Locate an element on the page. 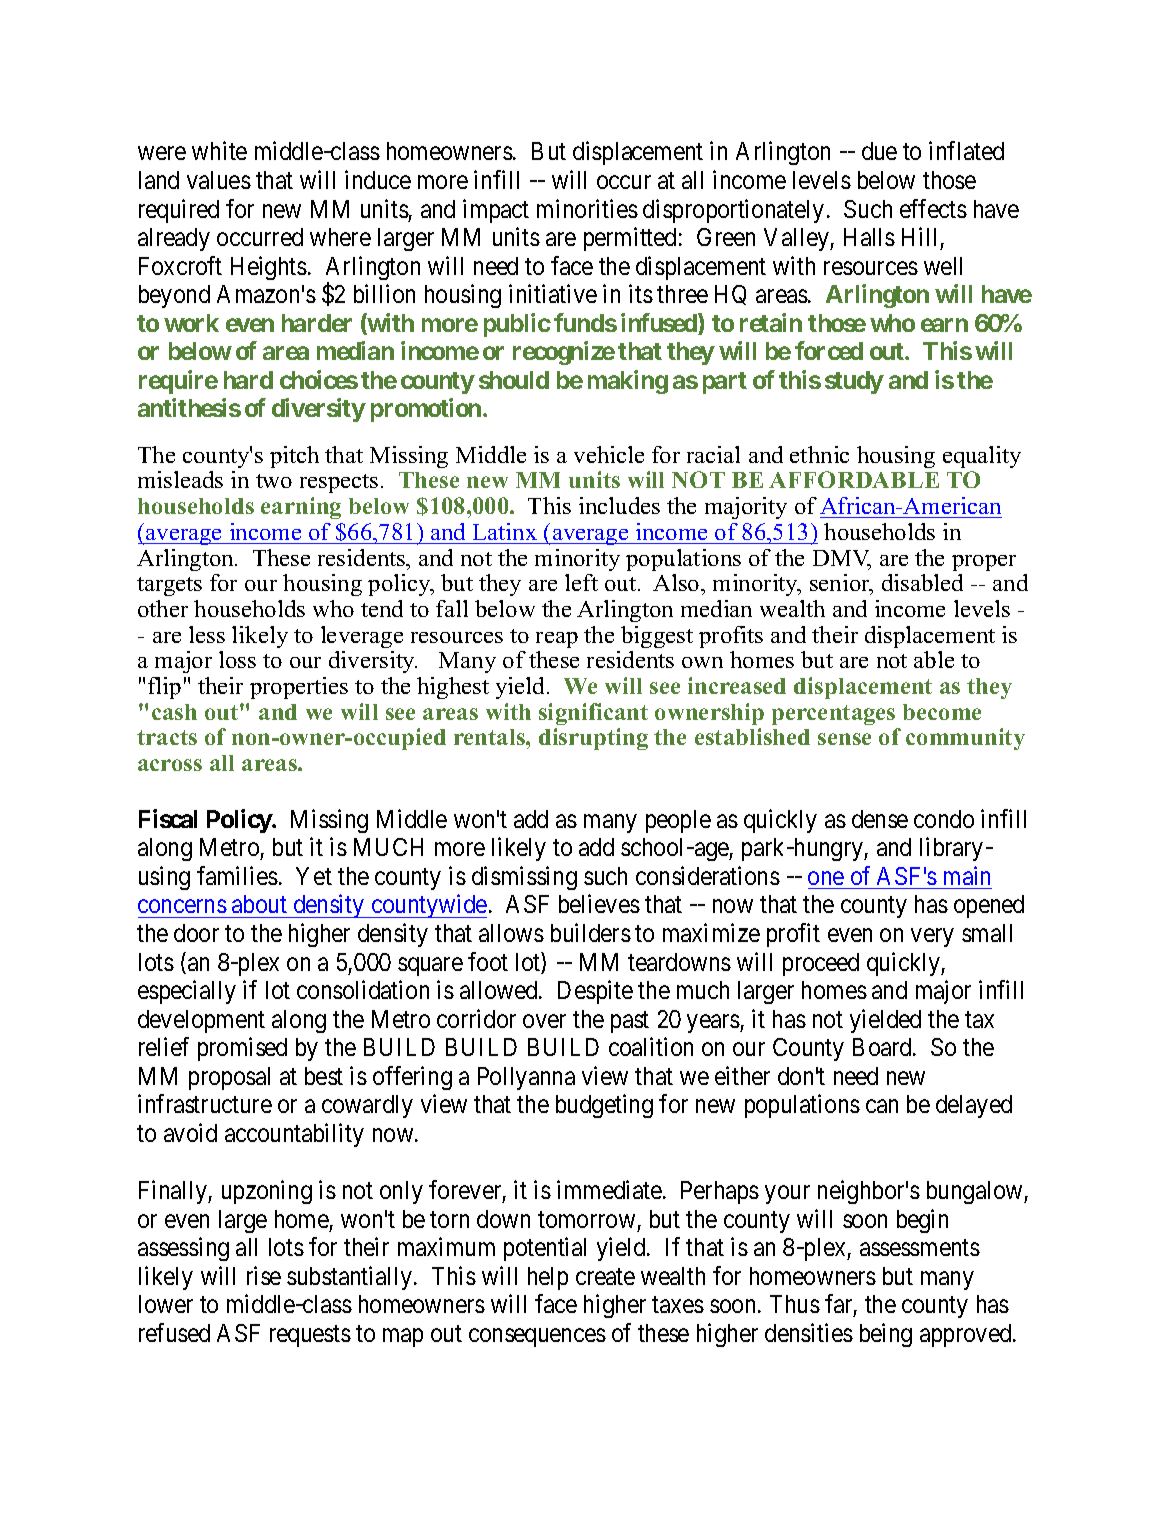 The image size is (1169, 1513). rise is located at coordinates (264, 1275).
